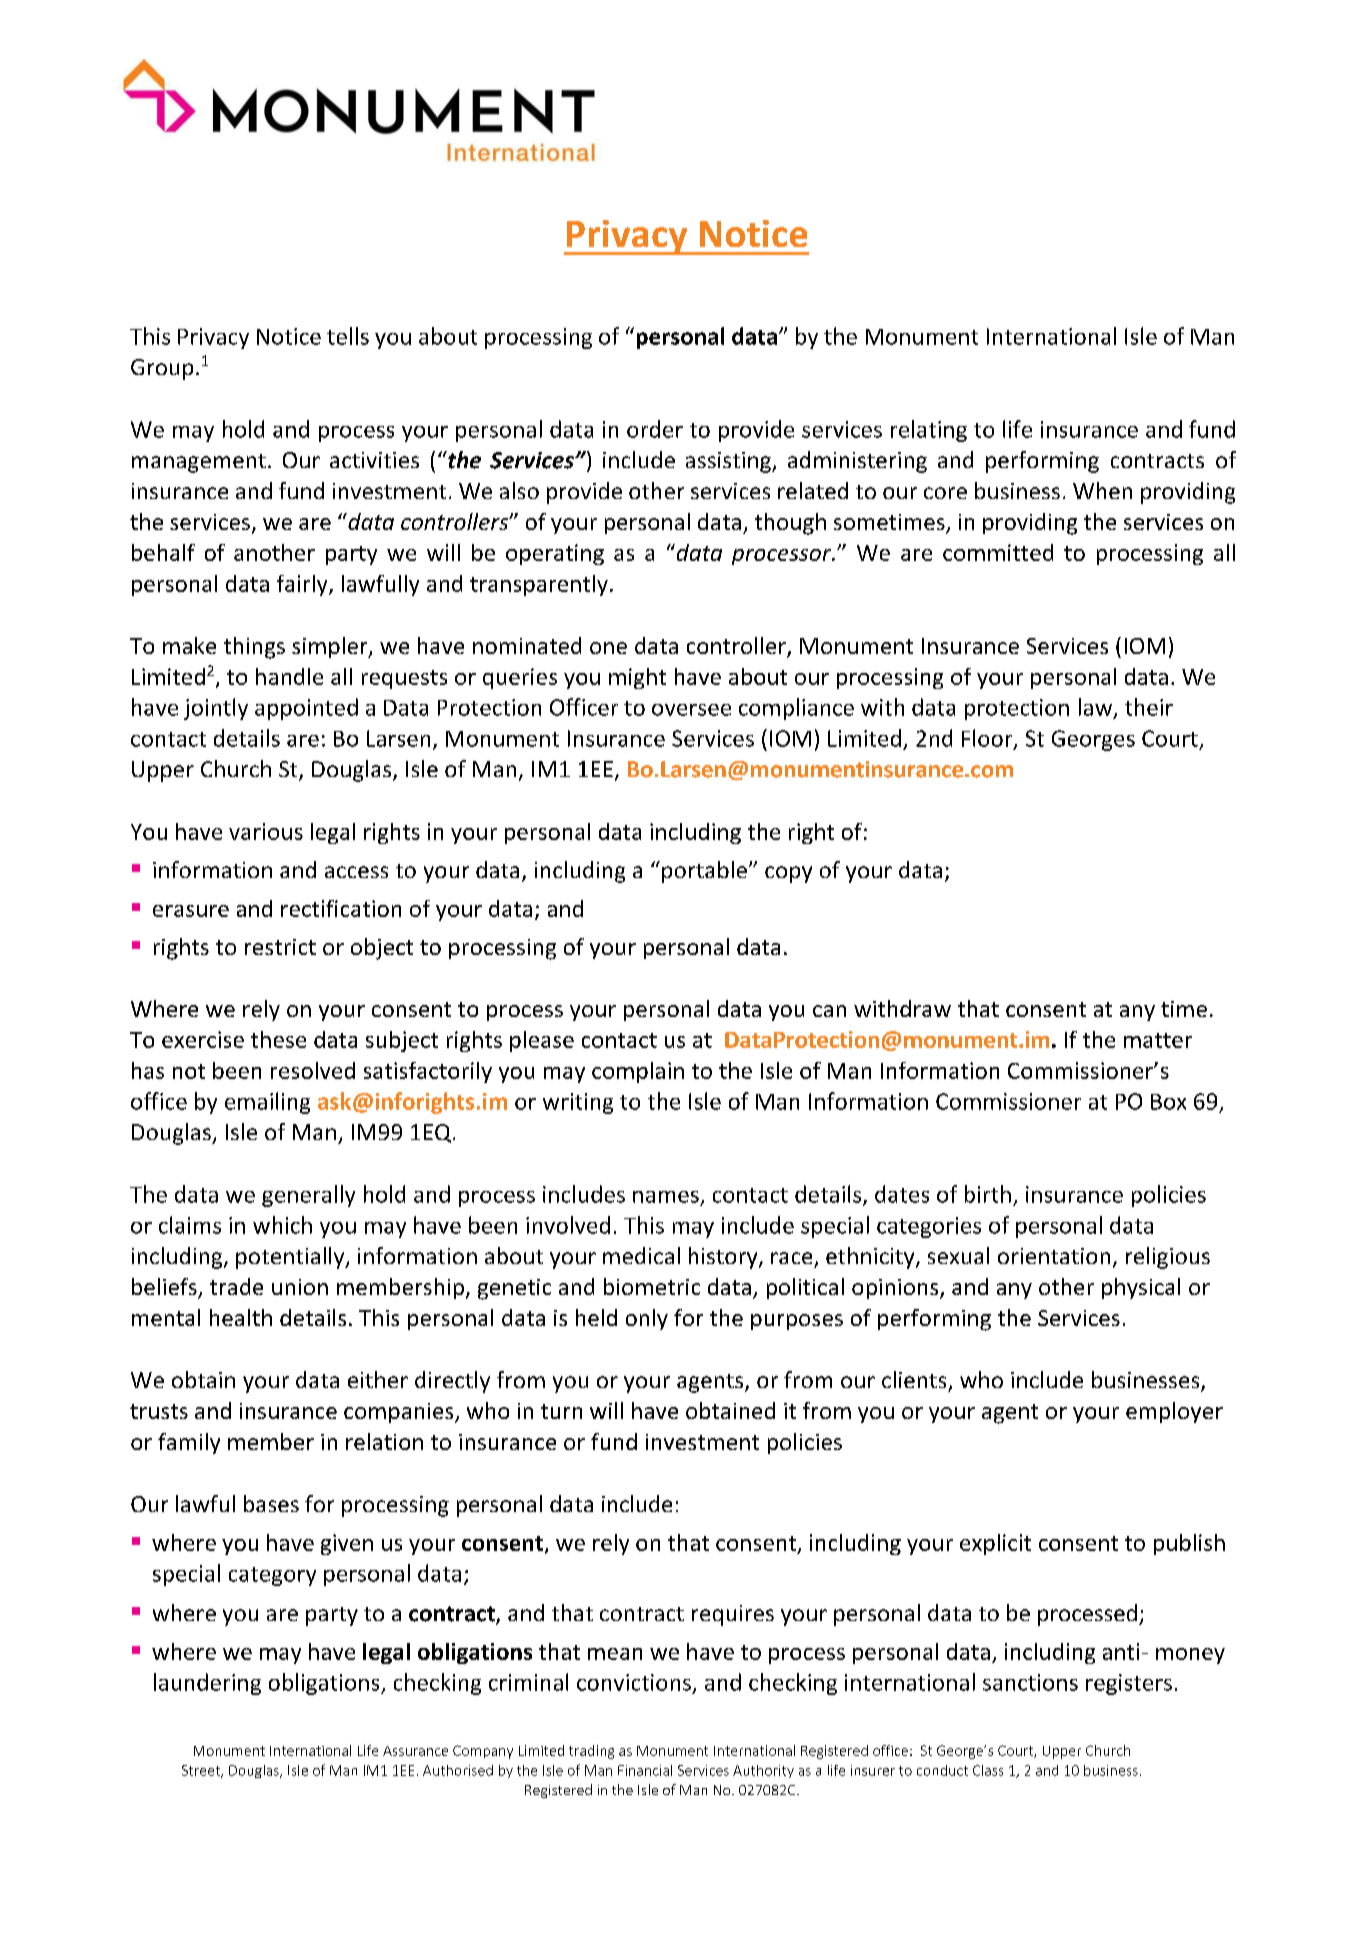  Describe the element at coordinates (207, 1684) in the screenshot. I see `laundering` at that location.
